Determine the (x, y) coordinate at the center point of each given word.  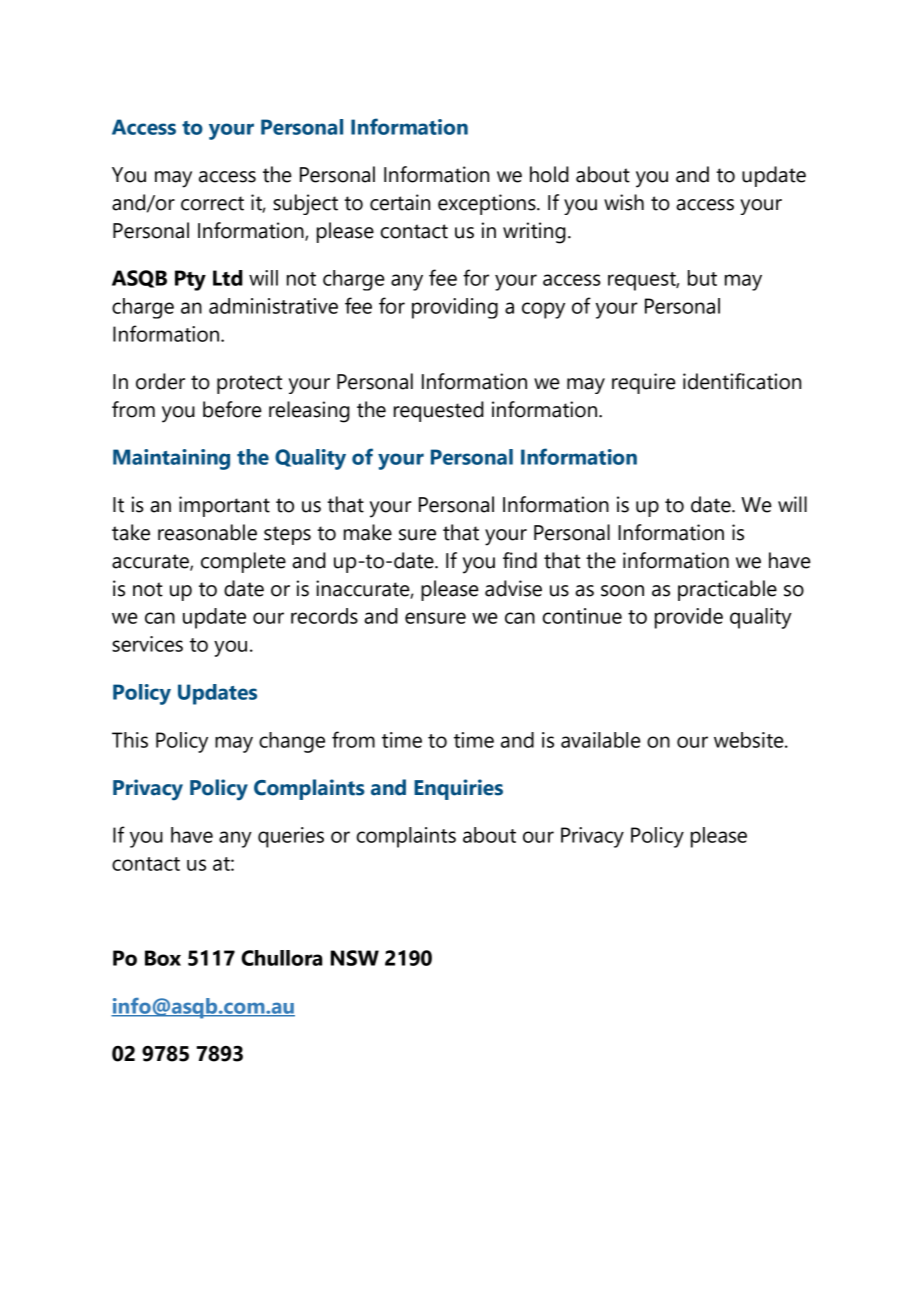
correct (212, 203)
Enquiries (458, 789)
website (750, 740)
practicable (727, 590)
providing (455, 308)
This (130, 740)
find (520, 560)
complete (243, 562)
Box (163, 958)
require (644, 383)
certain (400, 202)
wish (624, 202)
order (160, 381)
